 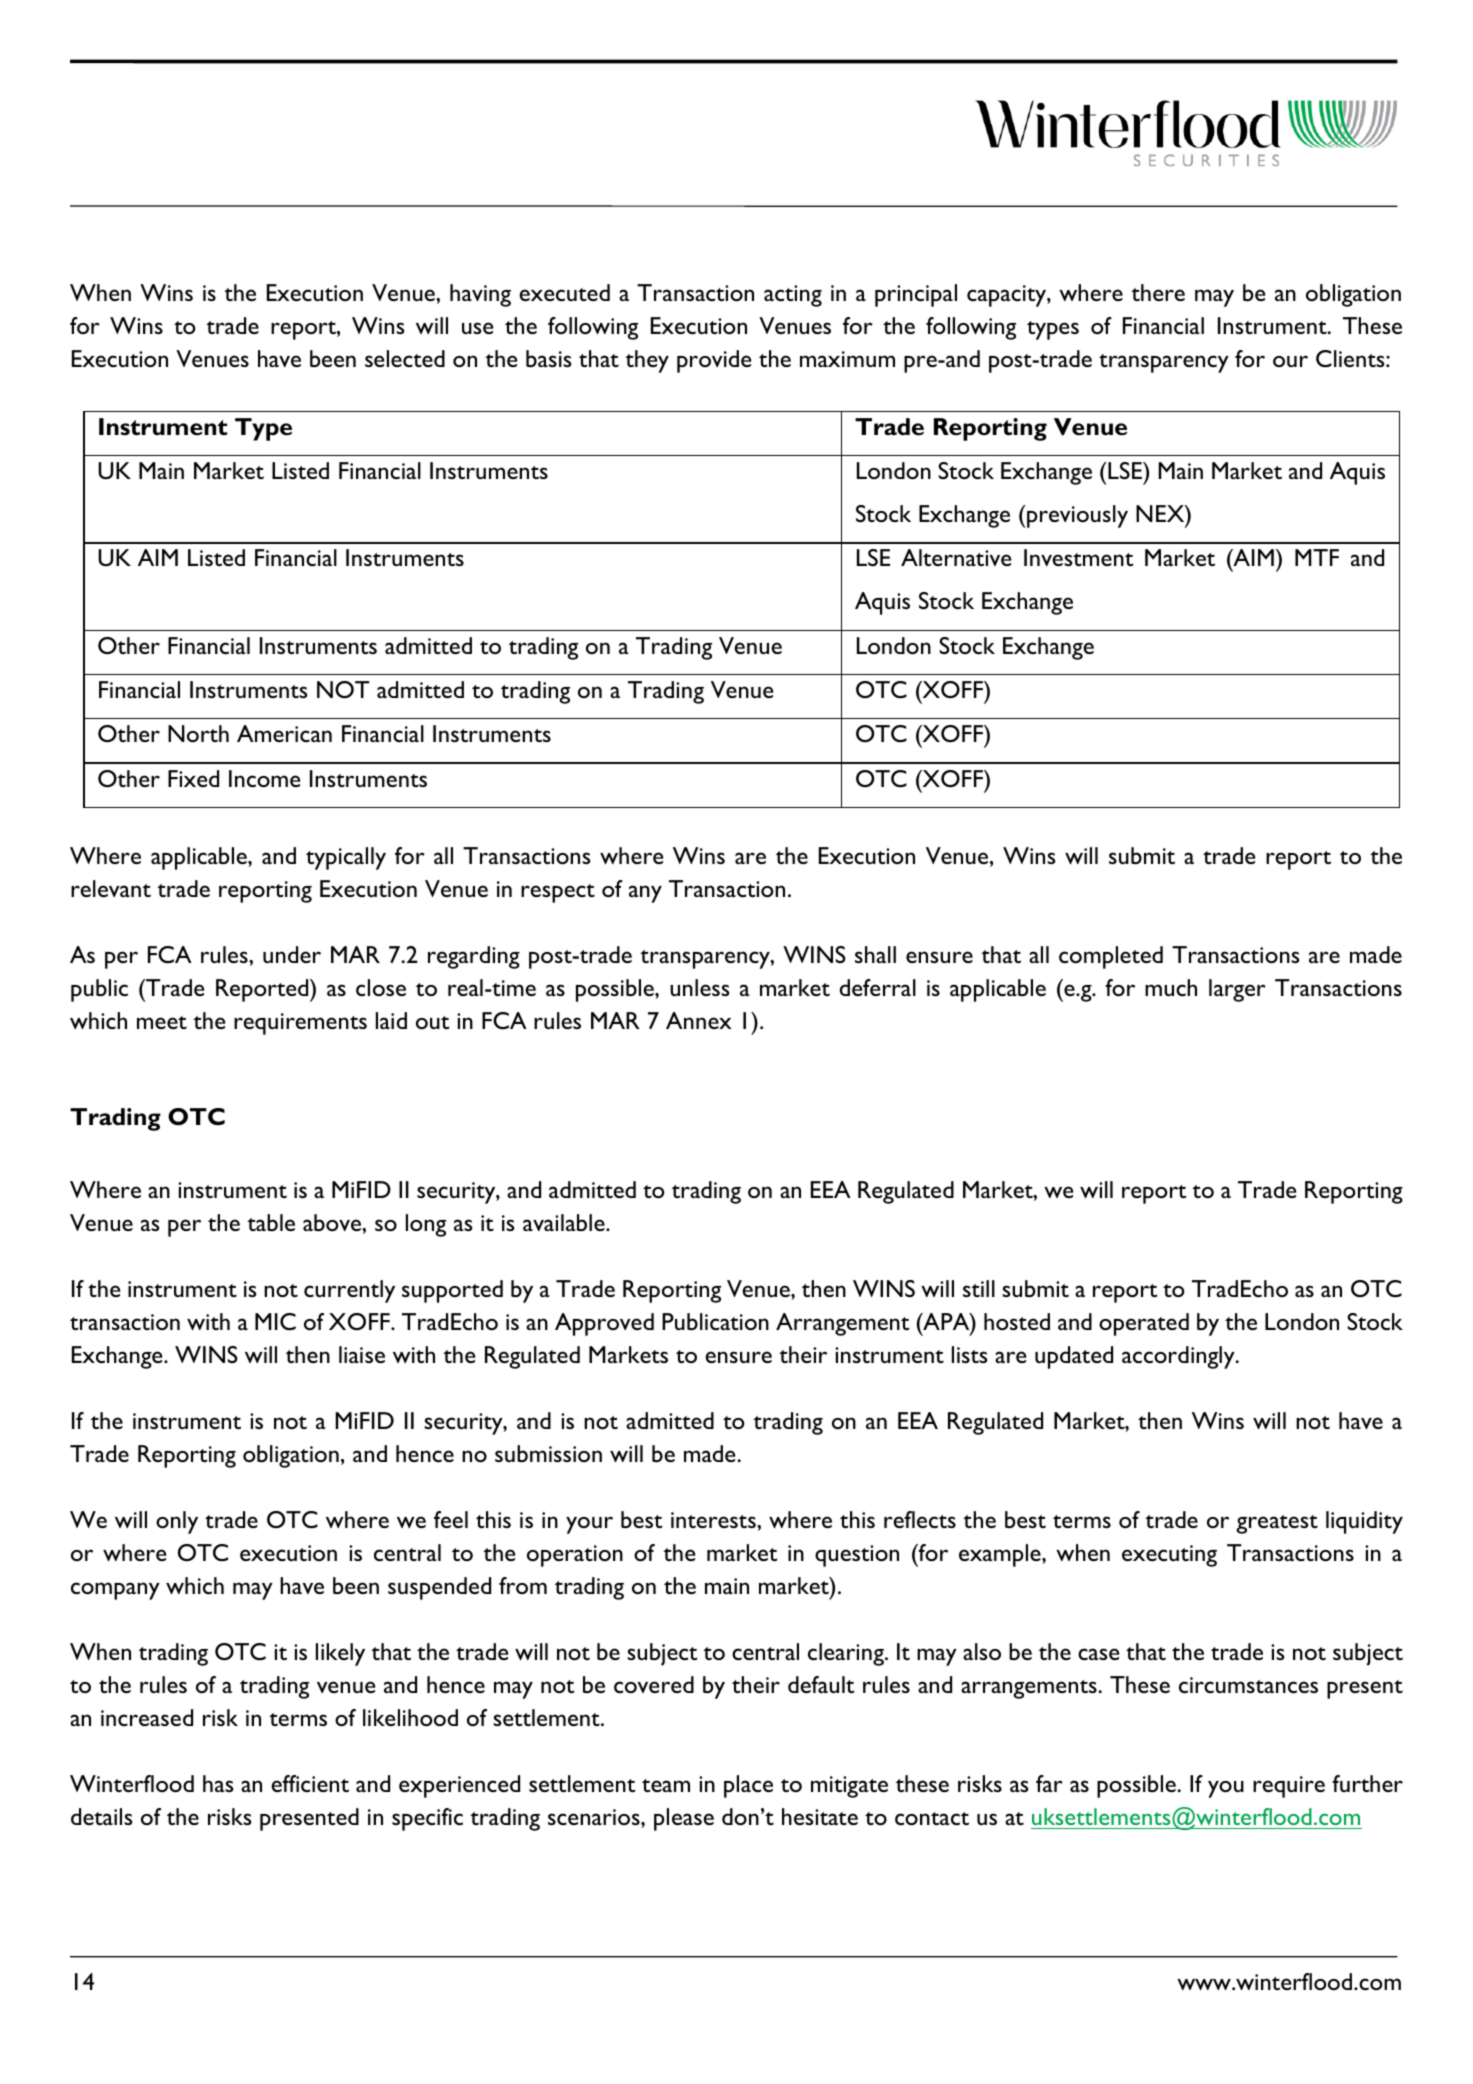 What do you see at coordinates (405, 358) in the screenshot?
I see `selected` at bounding box center [405, 358].
